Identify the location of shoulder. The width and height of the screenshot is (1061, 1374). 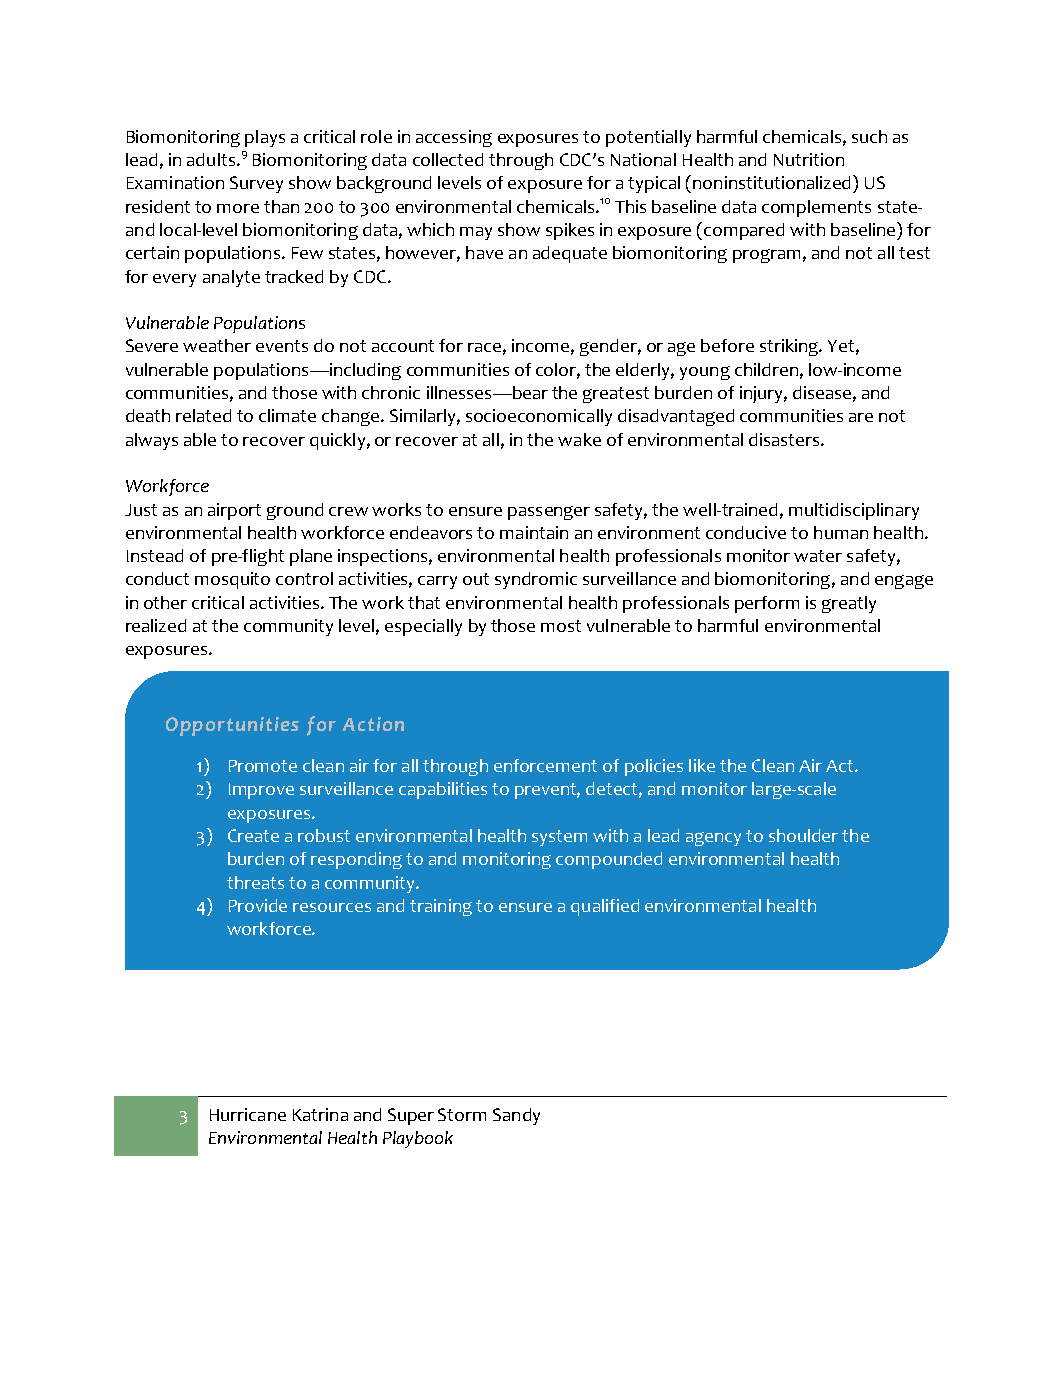
(803, 835).
